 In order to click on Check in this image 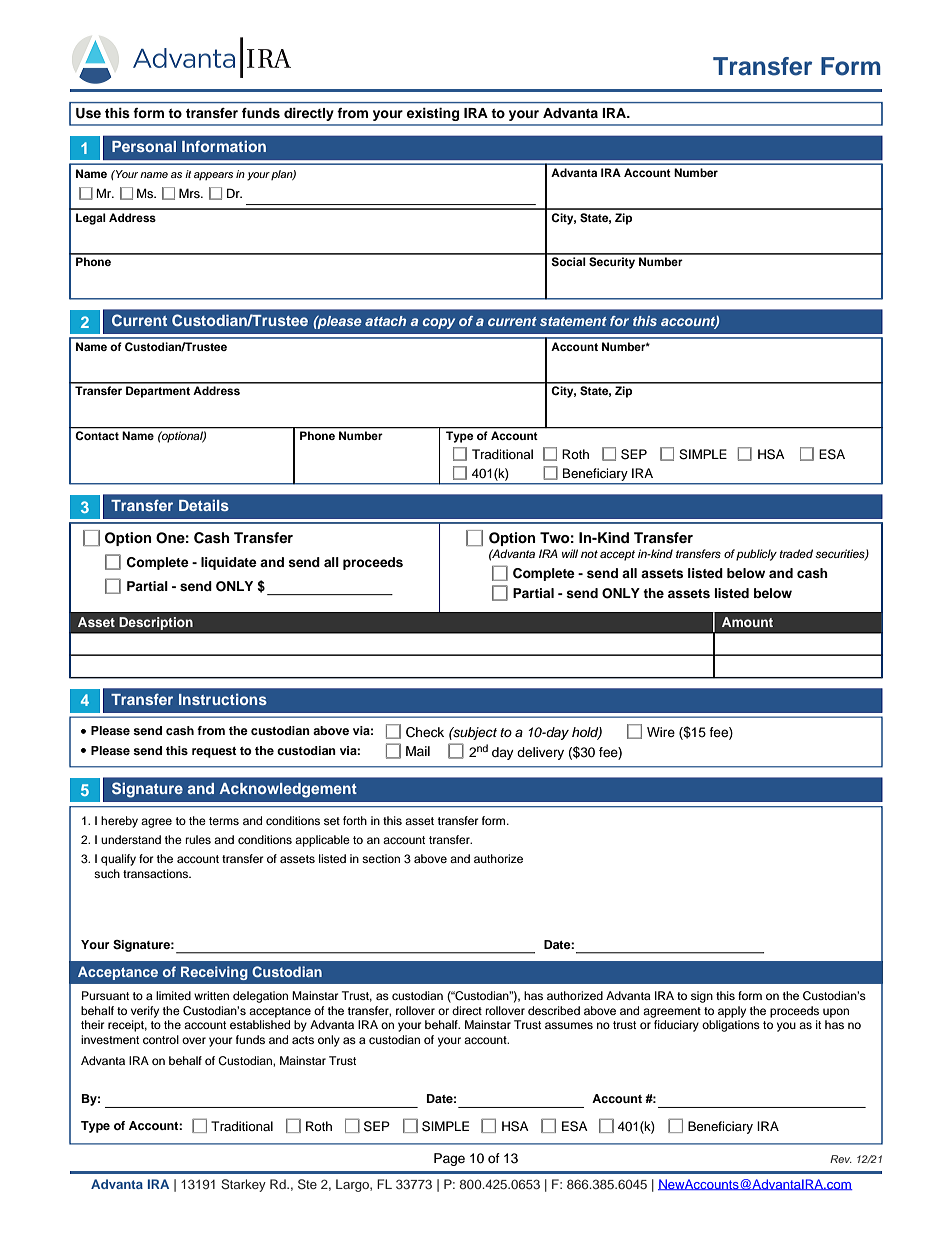, I will do `click(425, 732)`.
